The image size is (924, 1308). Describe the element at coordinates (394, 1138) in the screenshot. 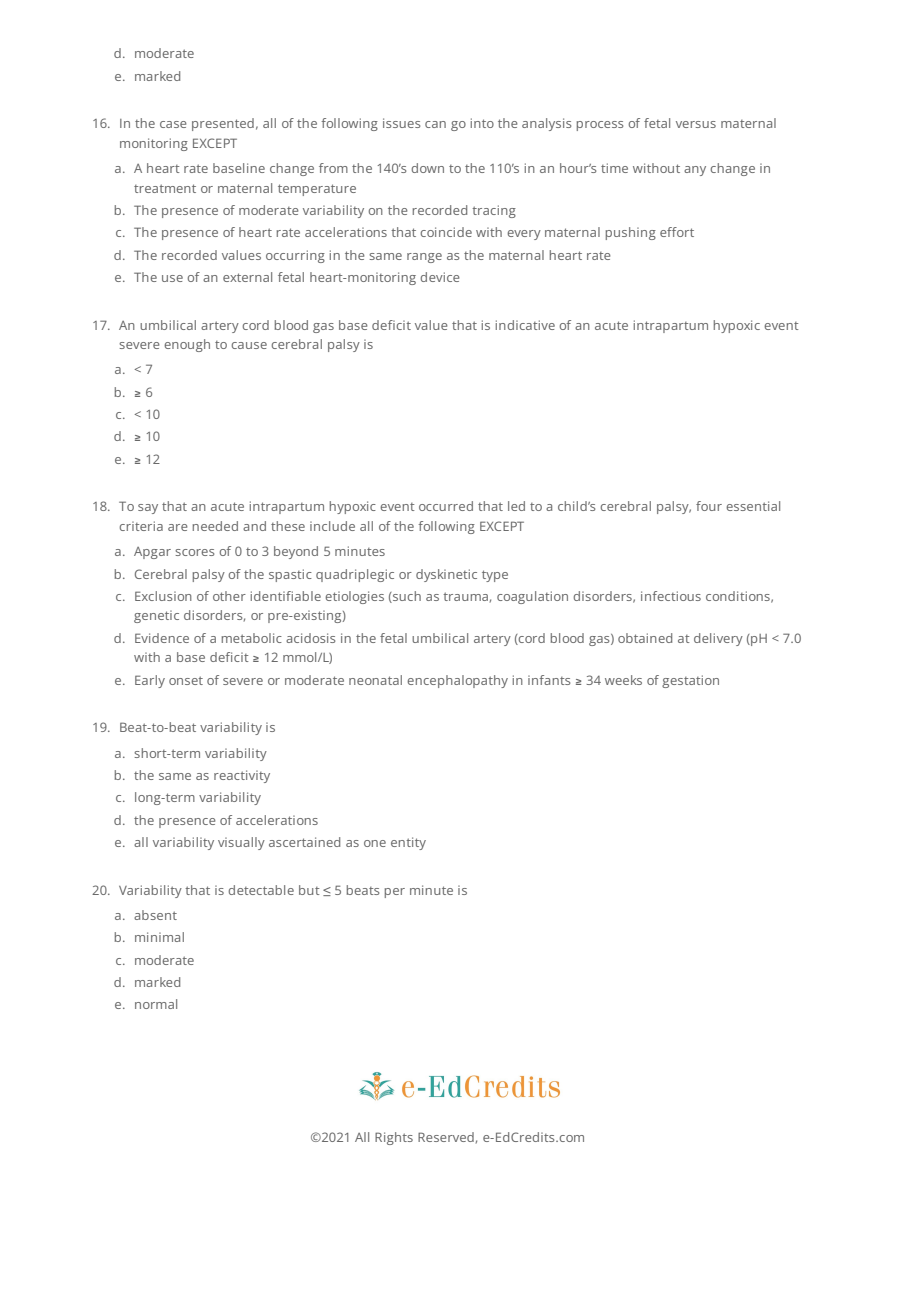

I see `Rights` at that location.
